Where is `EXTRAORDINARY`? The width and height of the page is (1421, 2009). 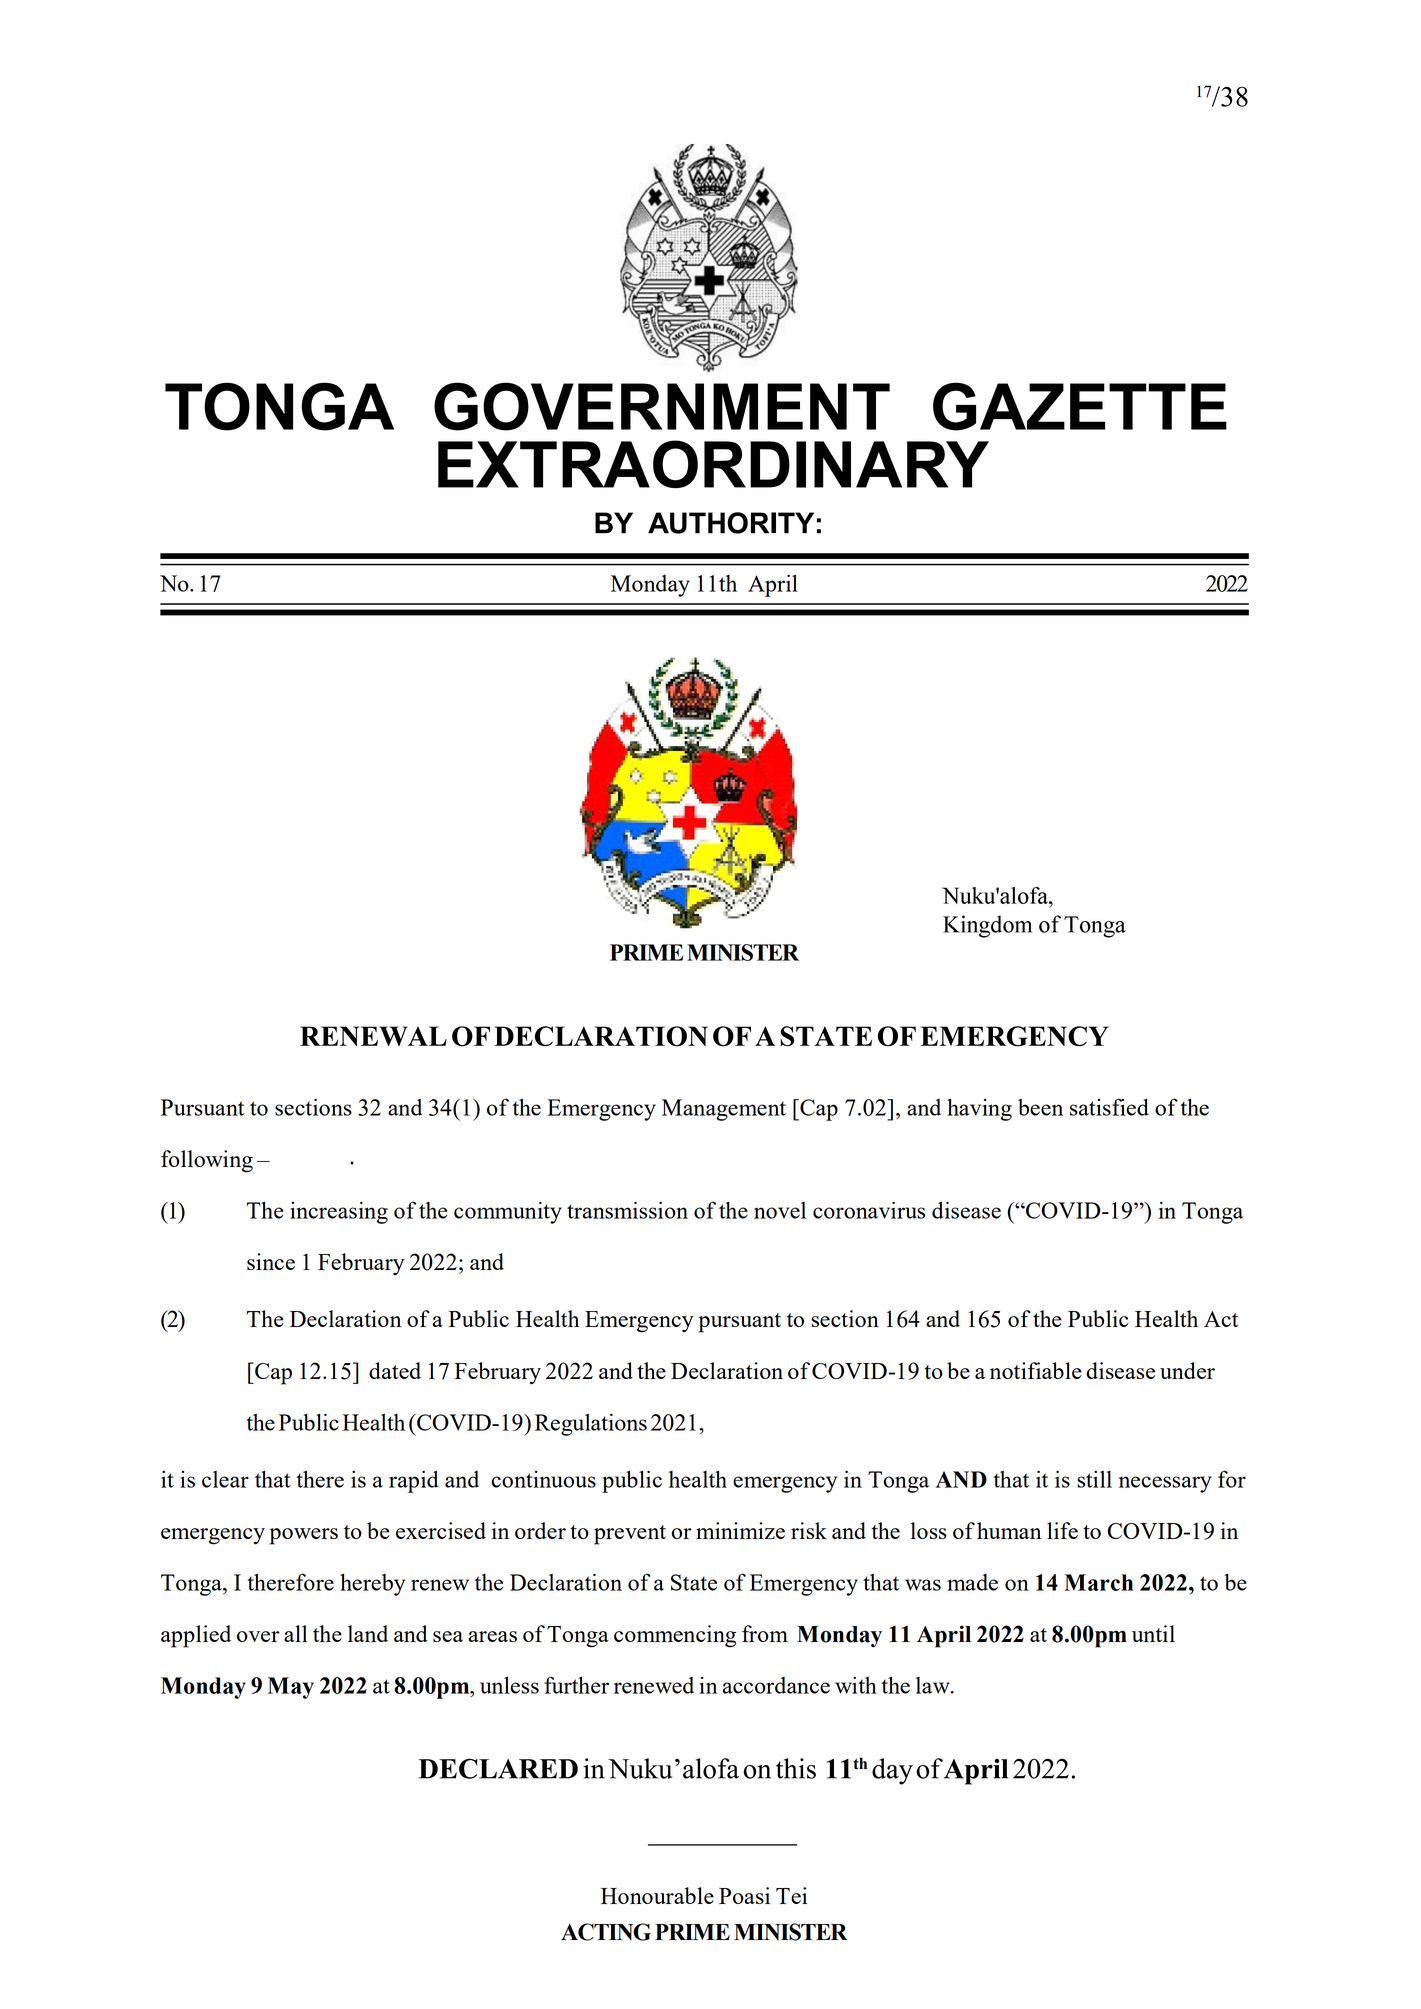 EXTRAORDINARY is located at coordinates (713, 464).
